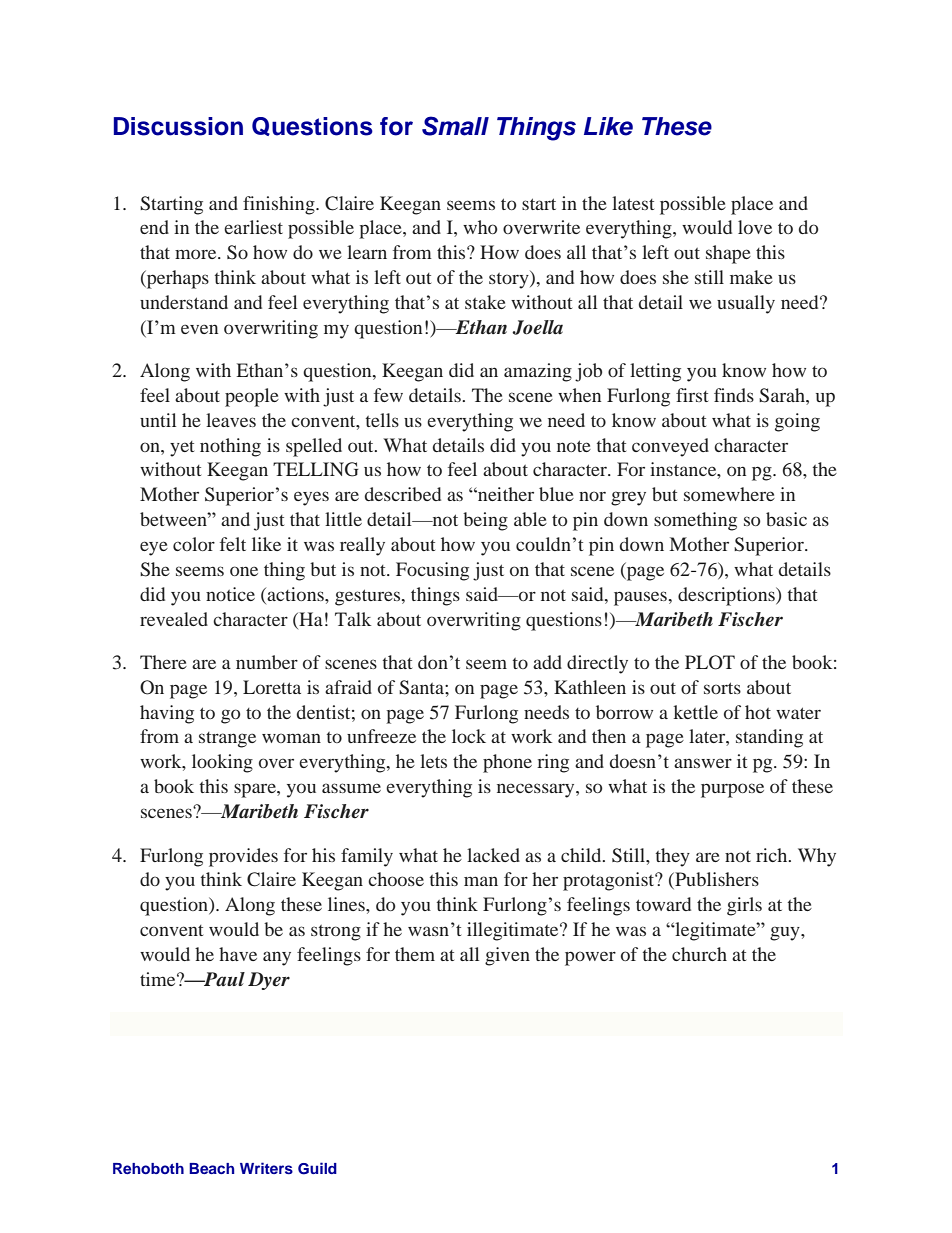 This page has width=952, height=1233. What do you see at coordinates (178, 126) in the page?
I see `Discussion` at bounding box center [178, 126].
